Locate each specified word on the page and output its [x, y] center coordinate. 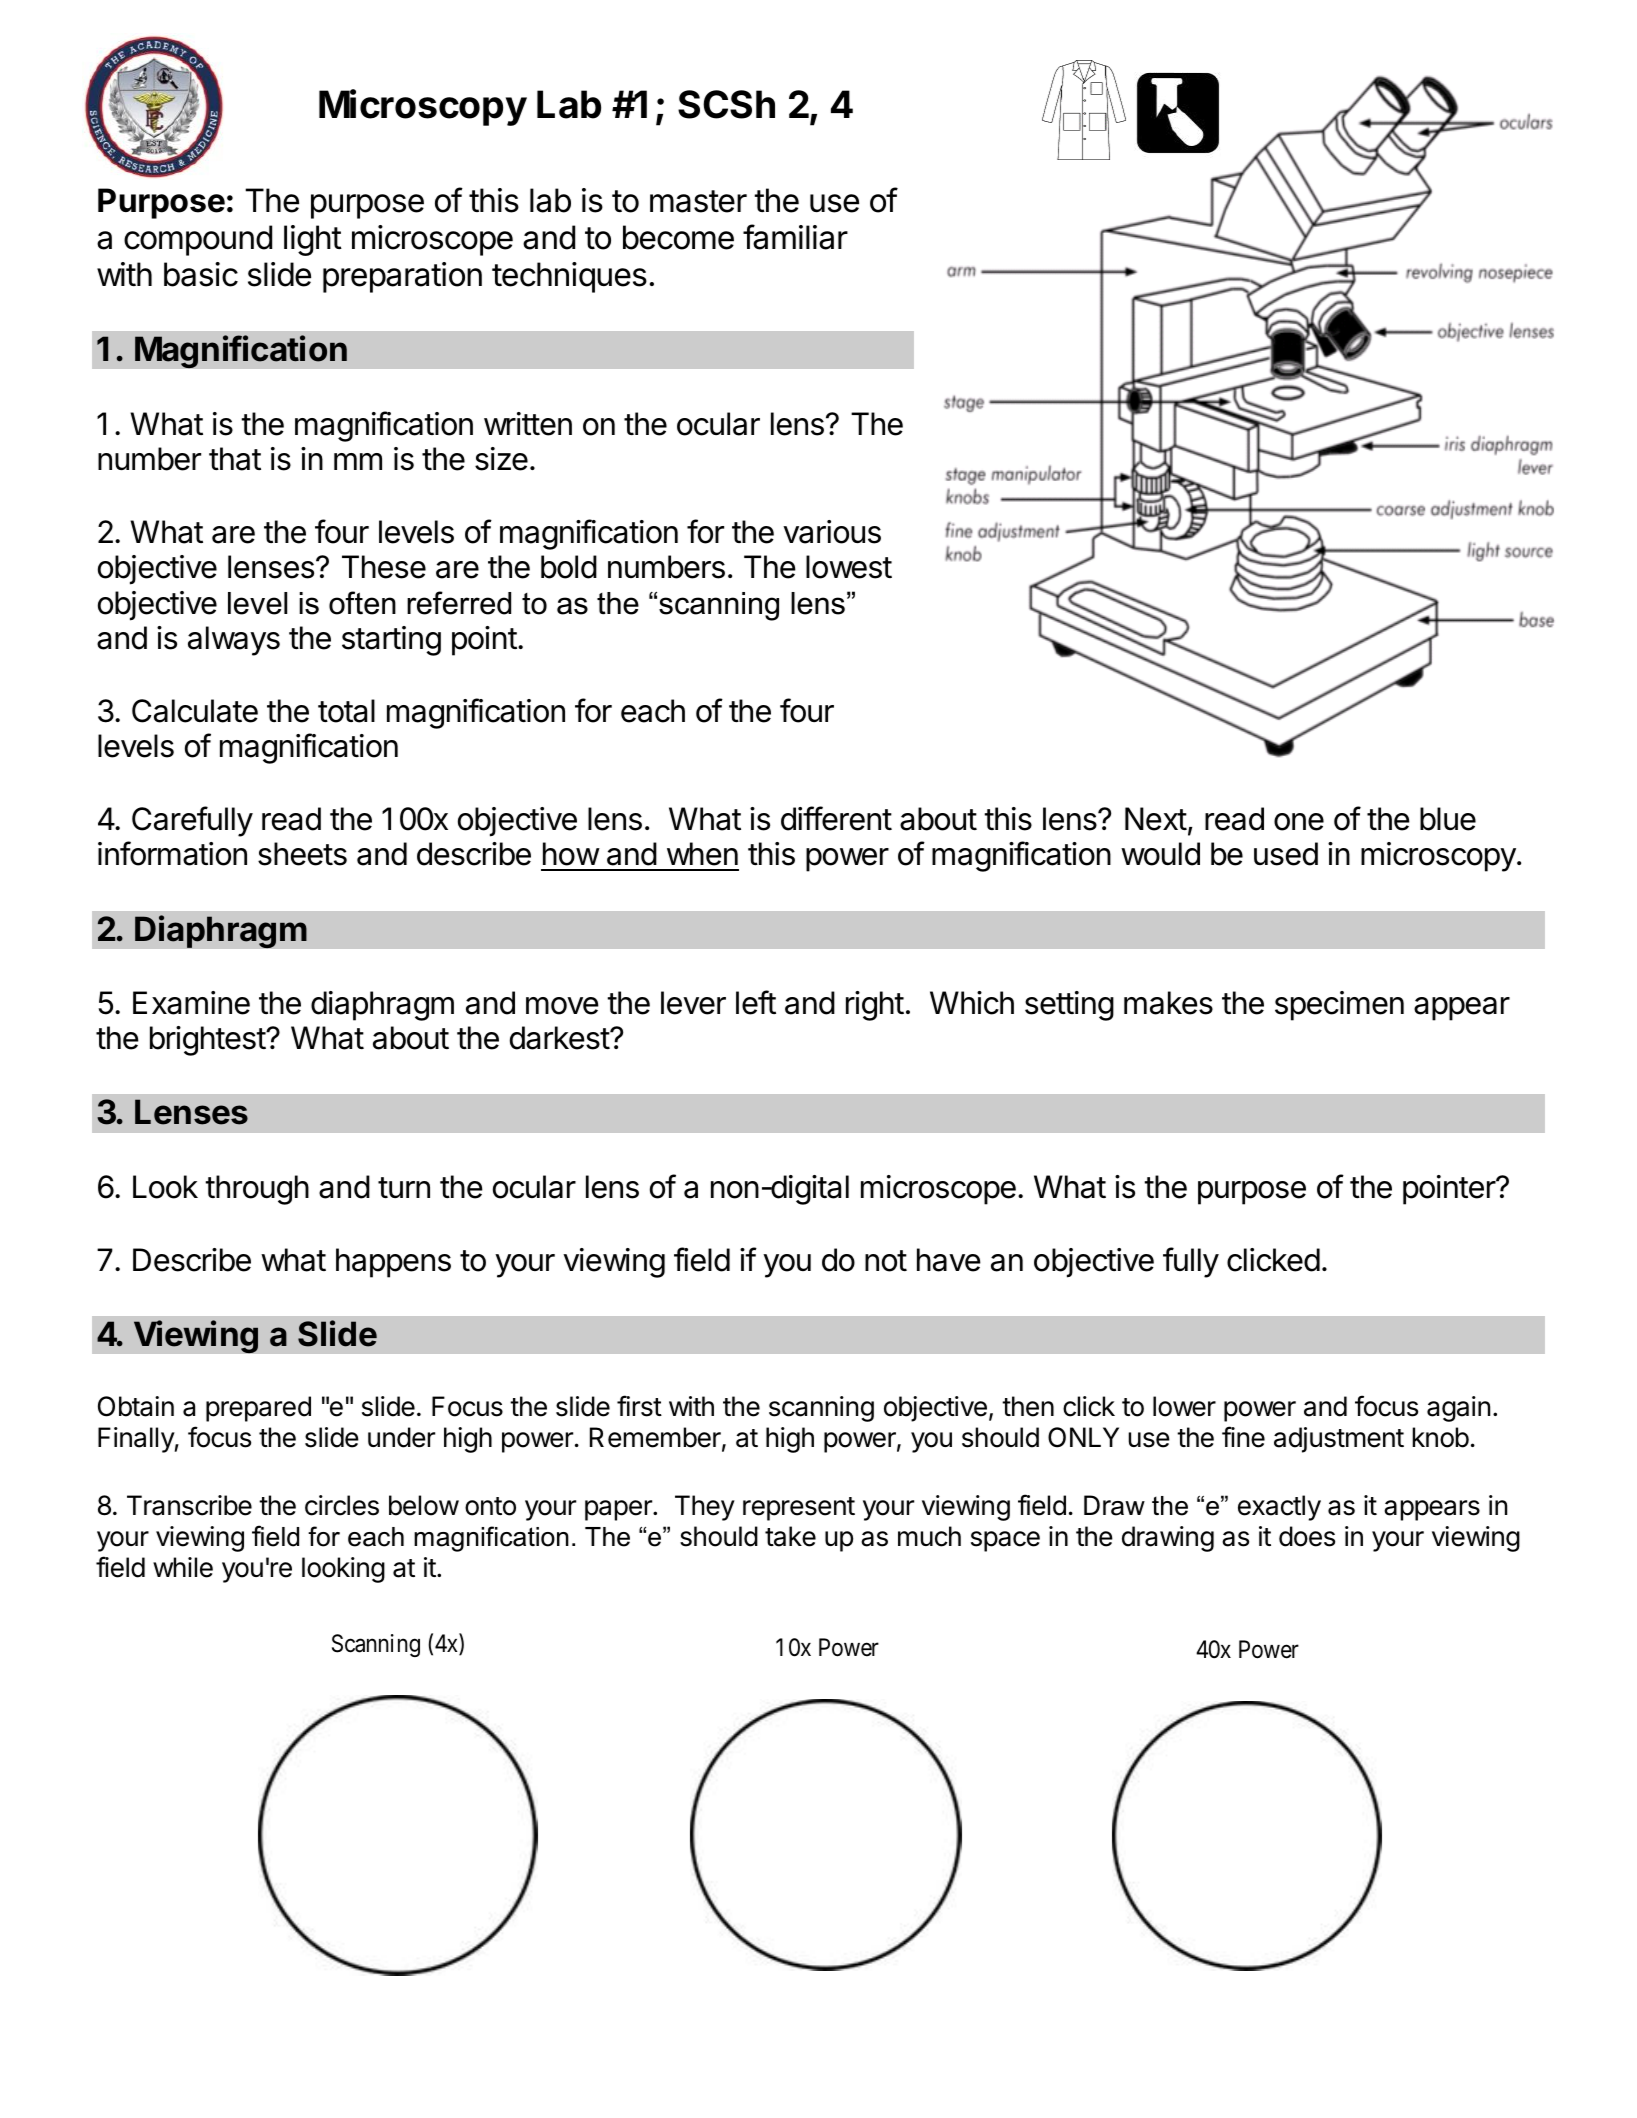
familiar [795, 237]
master [698, 201]
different [836, 818]
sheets [302, 854]
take [790, 1536]
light [313, 240]
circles [342, 1505]
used [1286, 854]
